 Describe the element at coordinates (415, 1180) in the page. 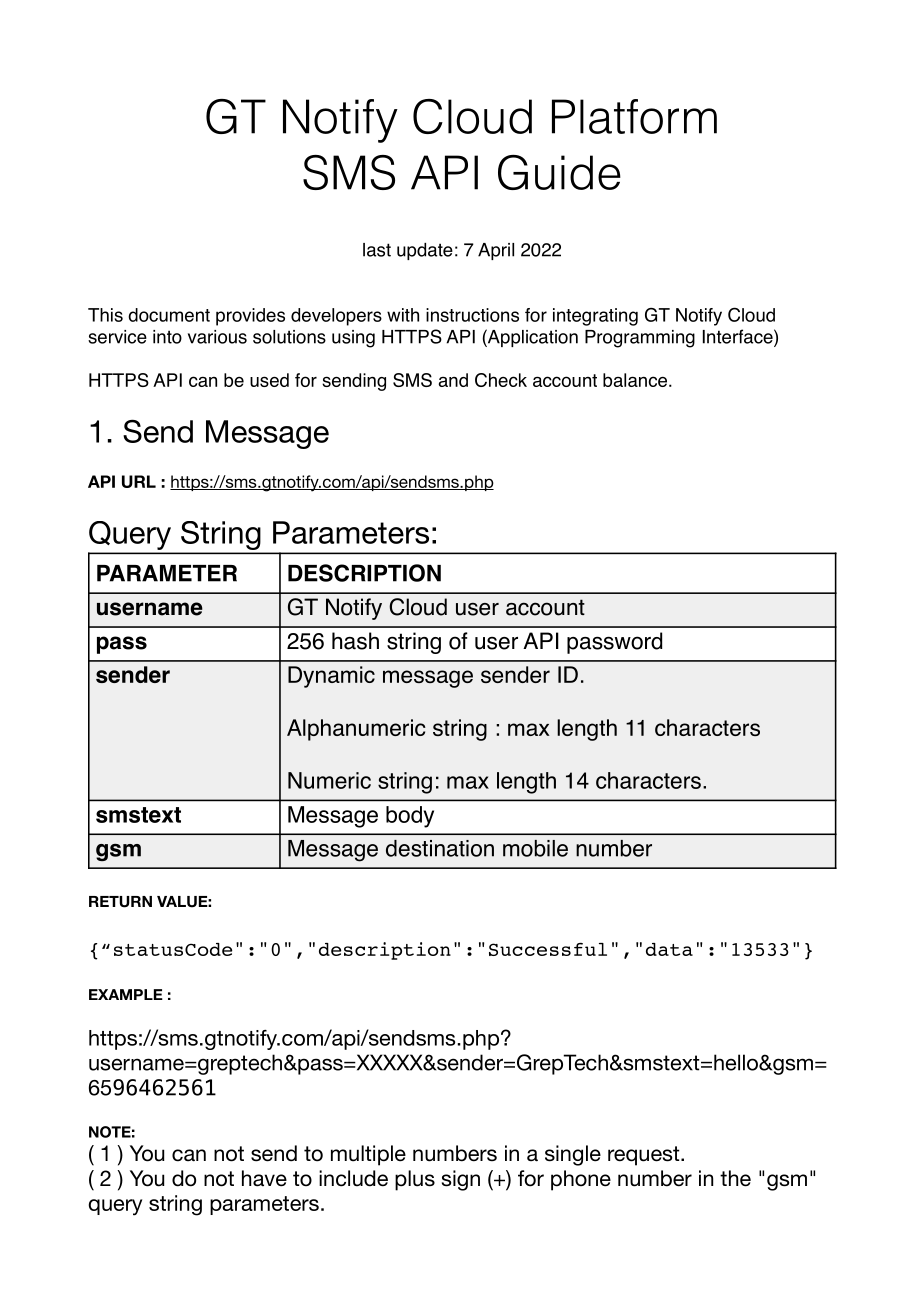

I see `plus` at that location.
